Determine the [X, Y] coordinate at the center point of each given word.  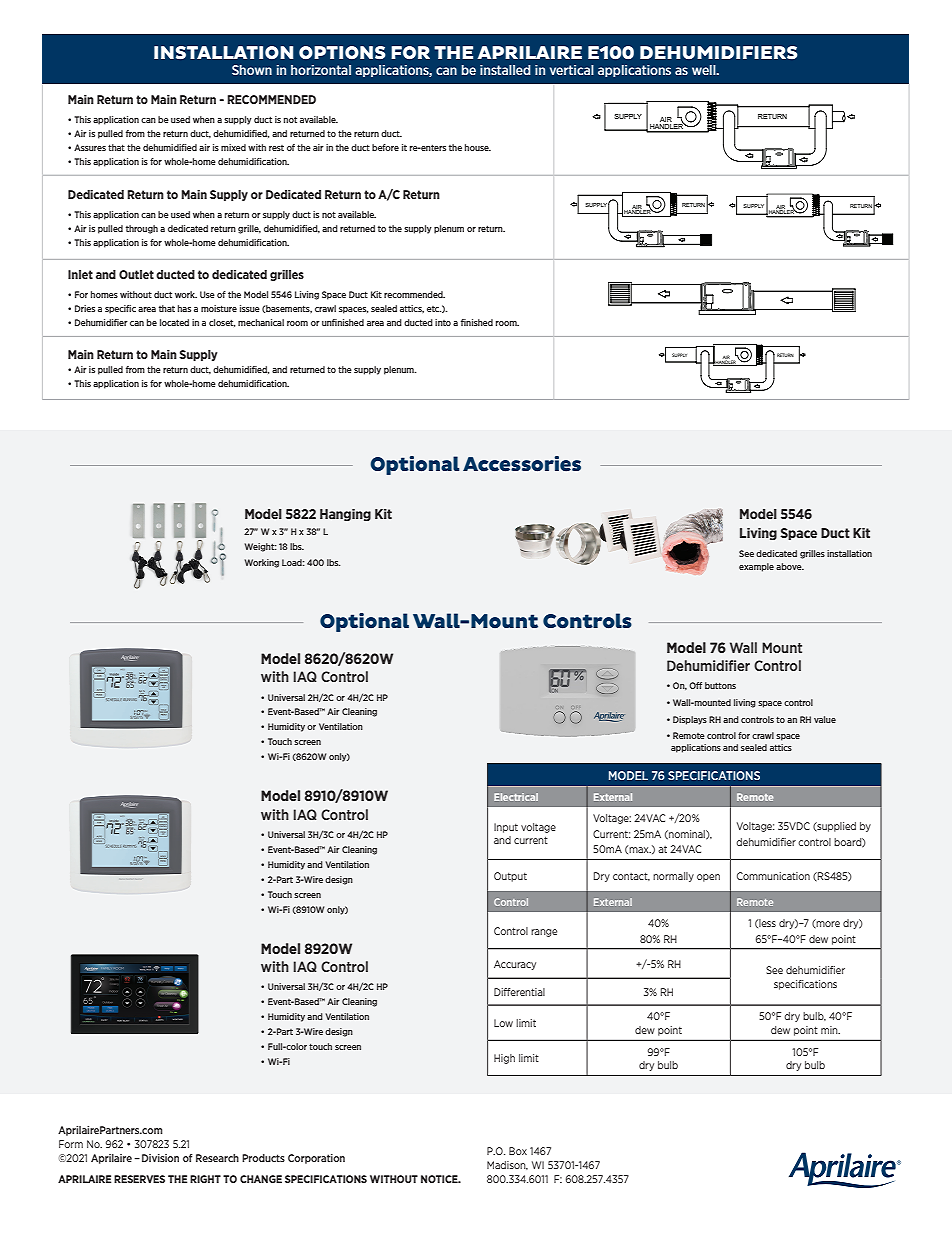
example [756, 567]
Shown [252, 70]
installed [505, 70]
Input [506, 828]
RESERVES [139, 1179]
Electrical [516, 797]
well [705, 70]
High [504, 1059]
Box [518, 1151]
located [174, 322]
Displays [690, 720]
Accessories [522, 464]
